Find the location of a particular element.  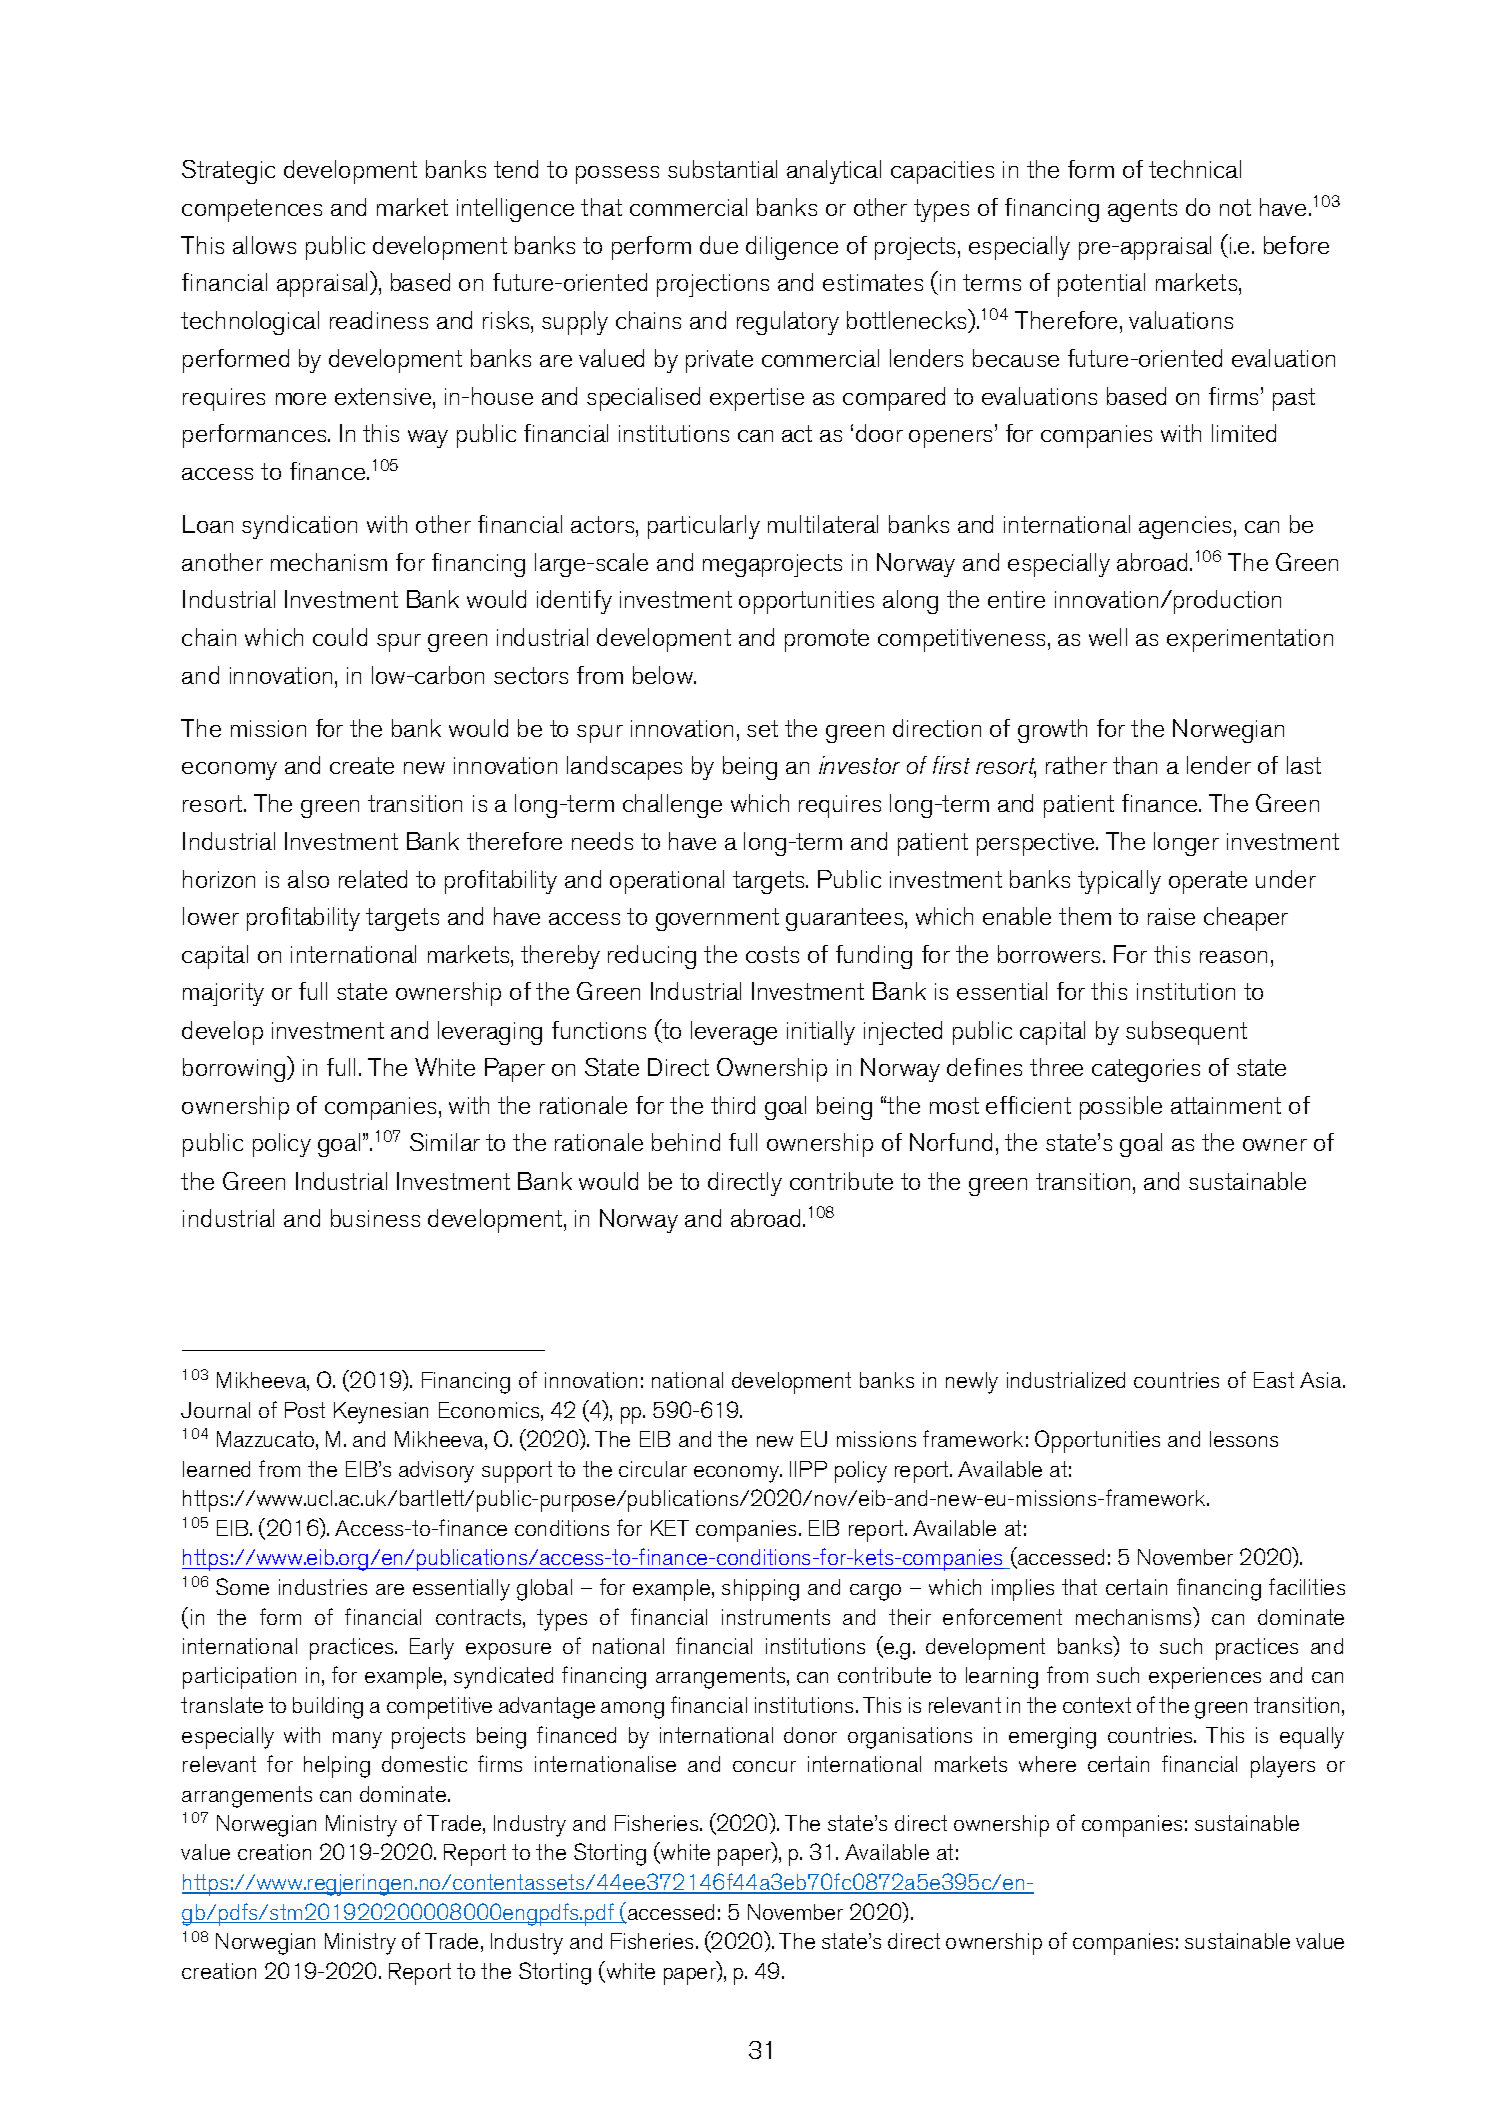

majority is located at coordinates (223, 994).
